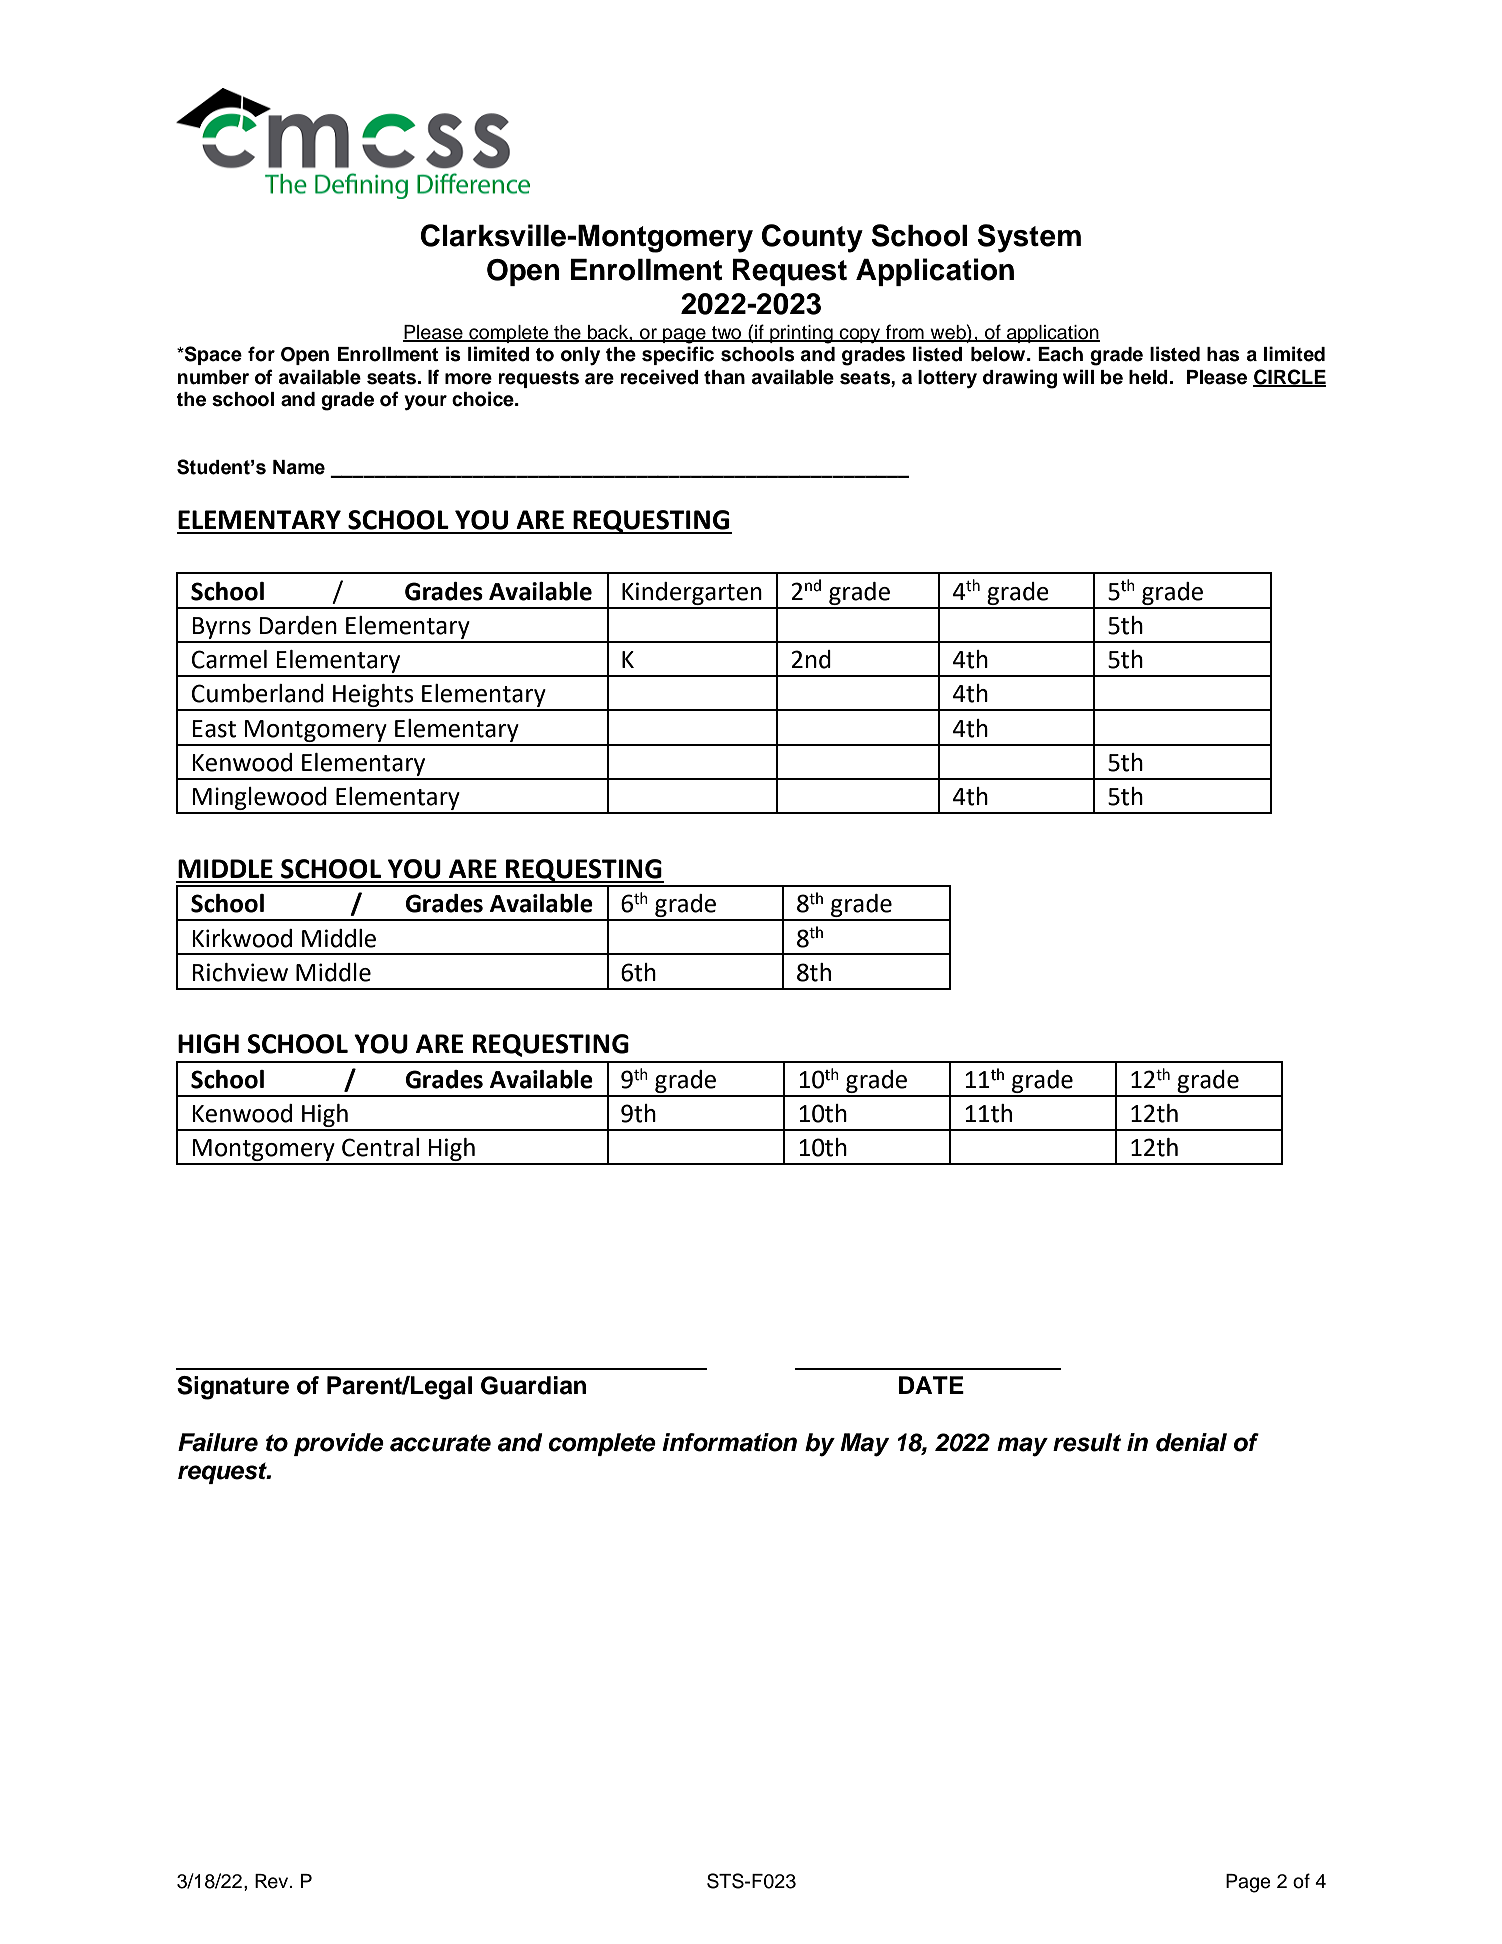 The image size is (1502, 1944). Describe the element at coordinates (273, 1881) in the image. I see `Rev` at that location.
